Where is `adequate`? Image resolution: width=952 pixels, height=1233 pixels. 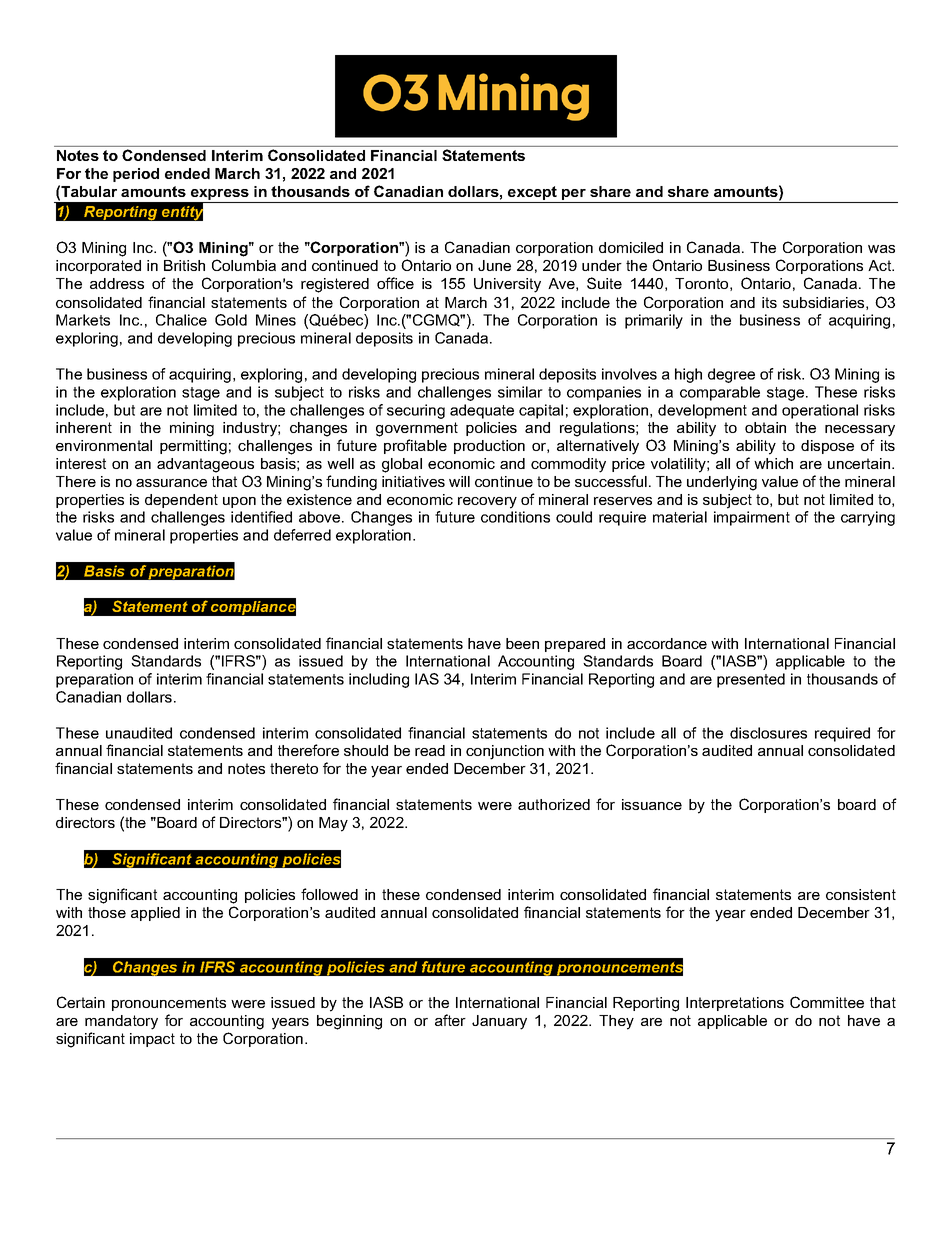 adequate is located at coordinates (482, 411).
